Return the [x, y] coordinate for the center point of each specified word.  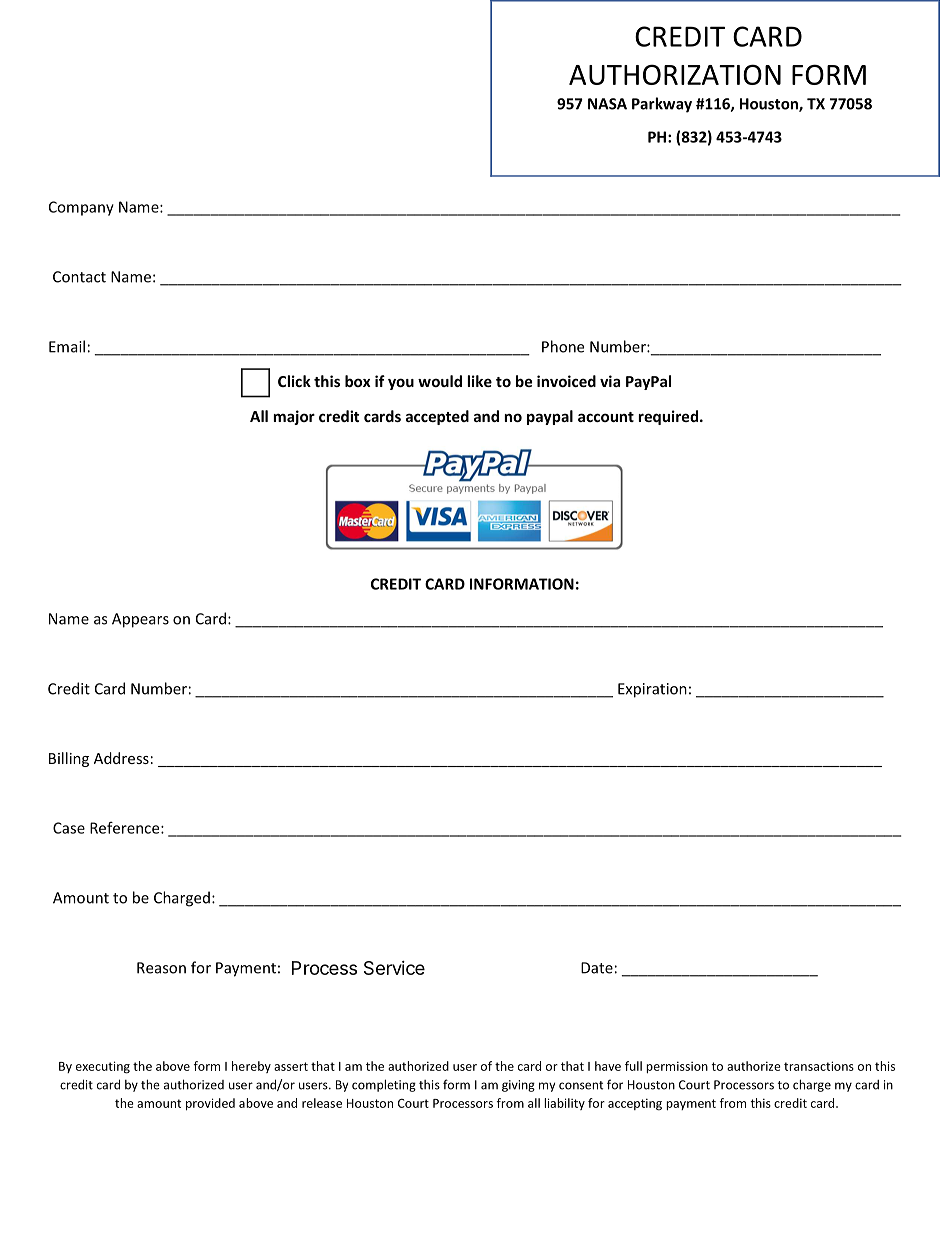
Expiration [652, 690]
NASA [607, 104]
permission [677, 1067]
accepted [437, 417]
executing [103, 1067]
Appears [140, 620]
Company [81, 208]
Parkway [662, 105]
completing [384, 1085]
